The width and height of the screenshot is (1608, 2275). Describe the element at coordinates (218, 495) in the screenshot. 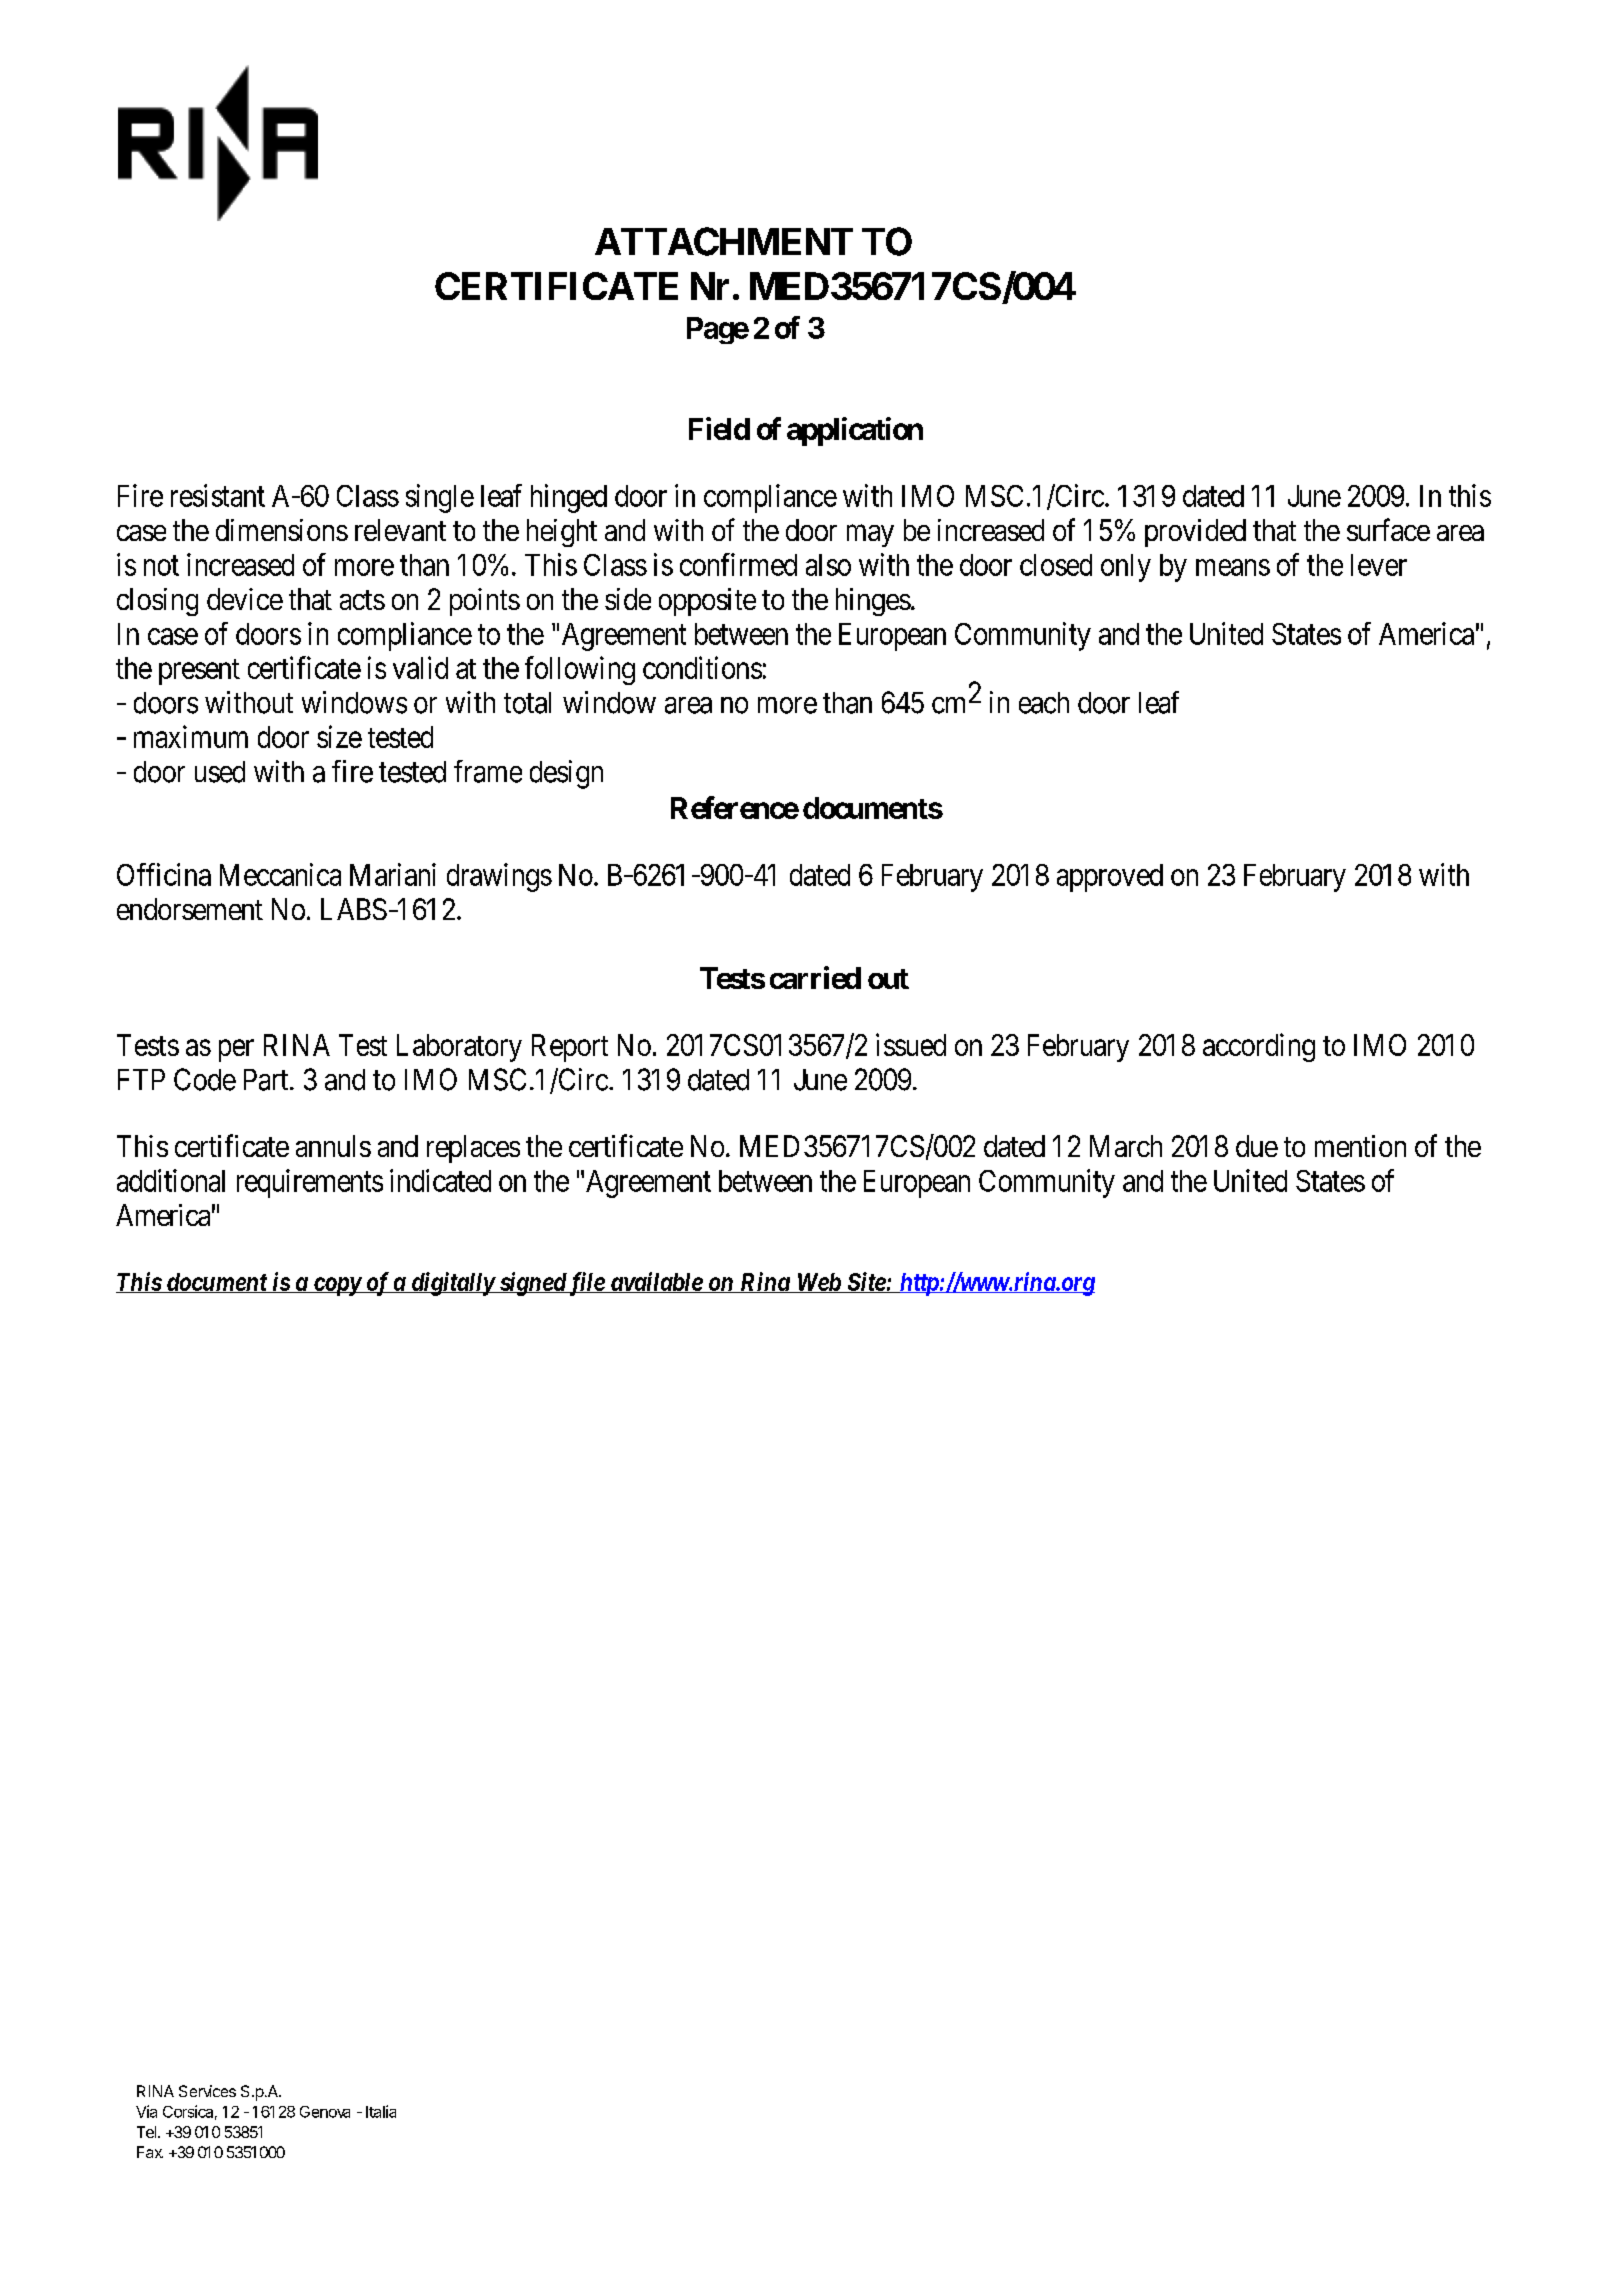

I see `resistant` at that location.
